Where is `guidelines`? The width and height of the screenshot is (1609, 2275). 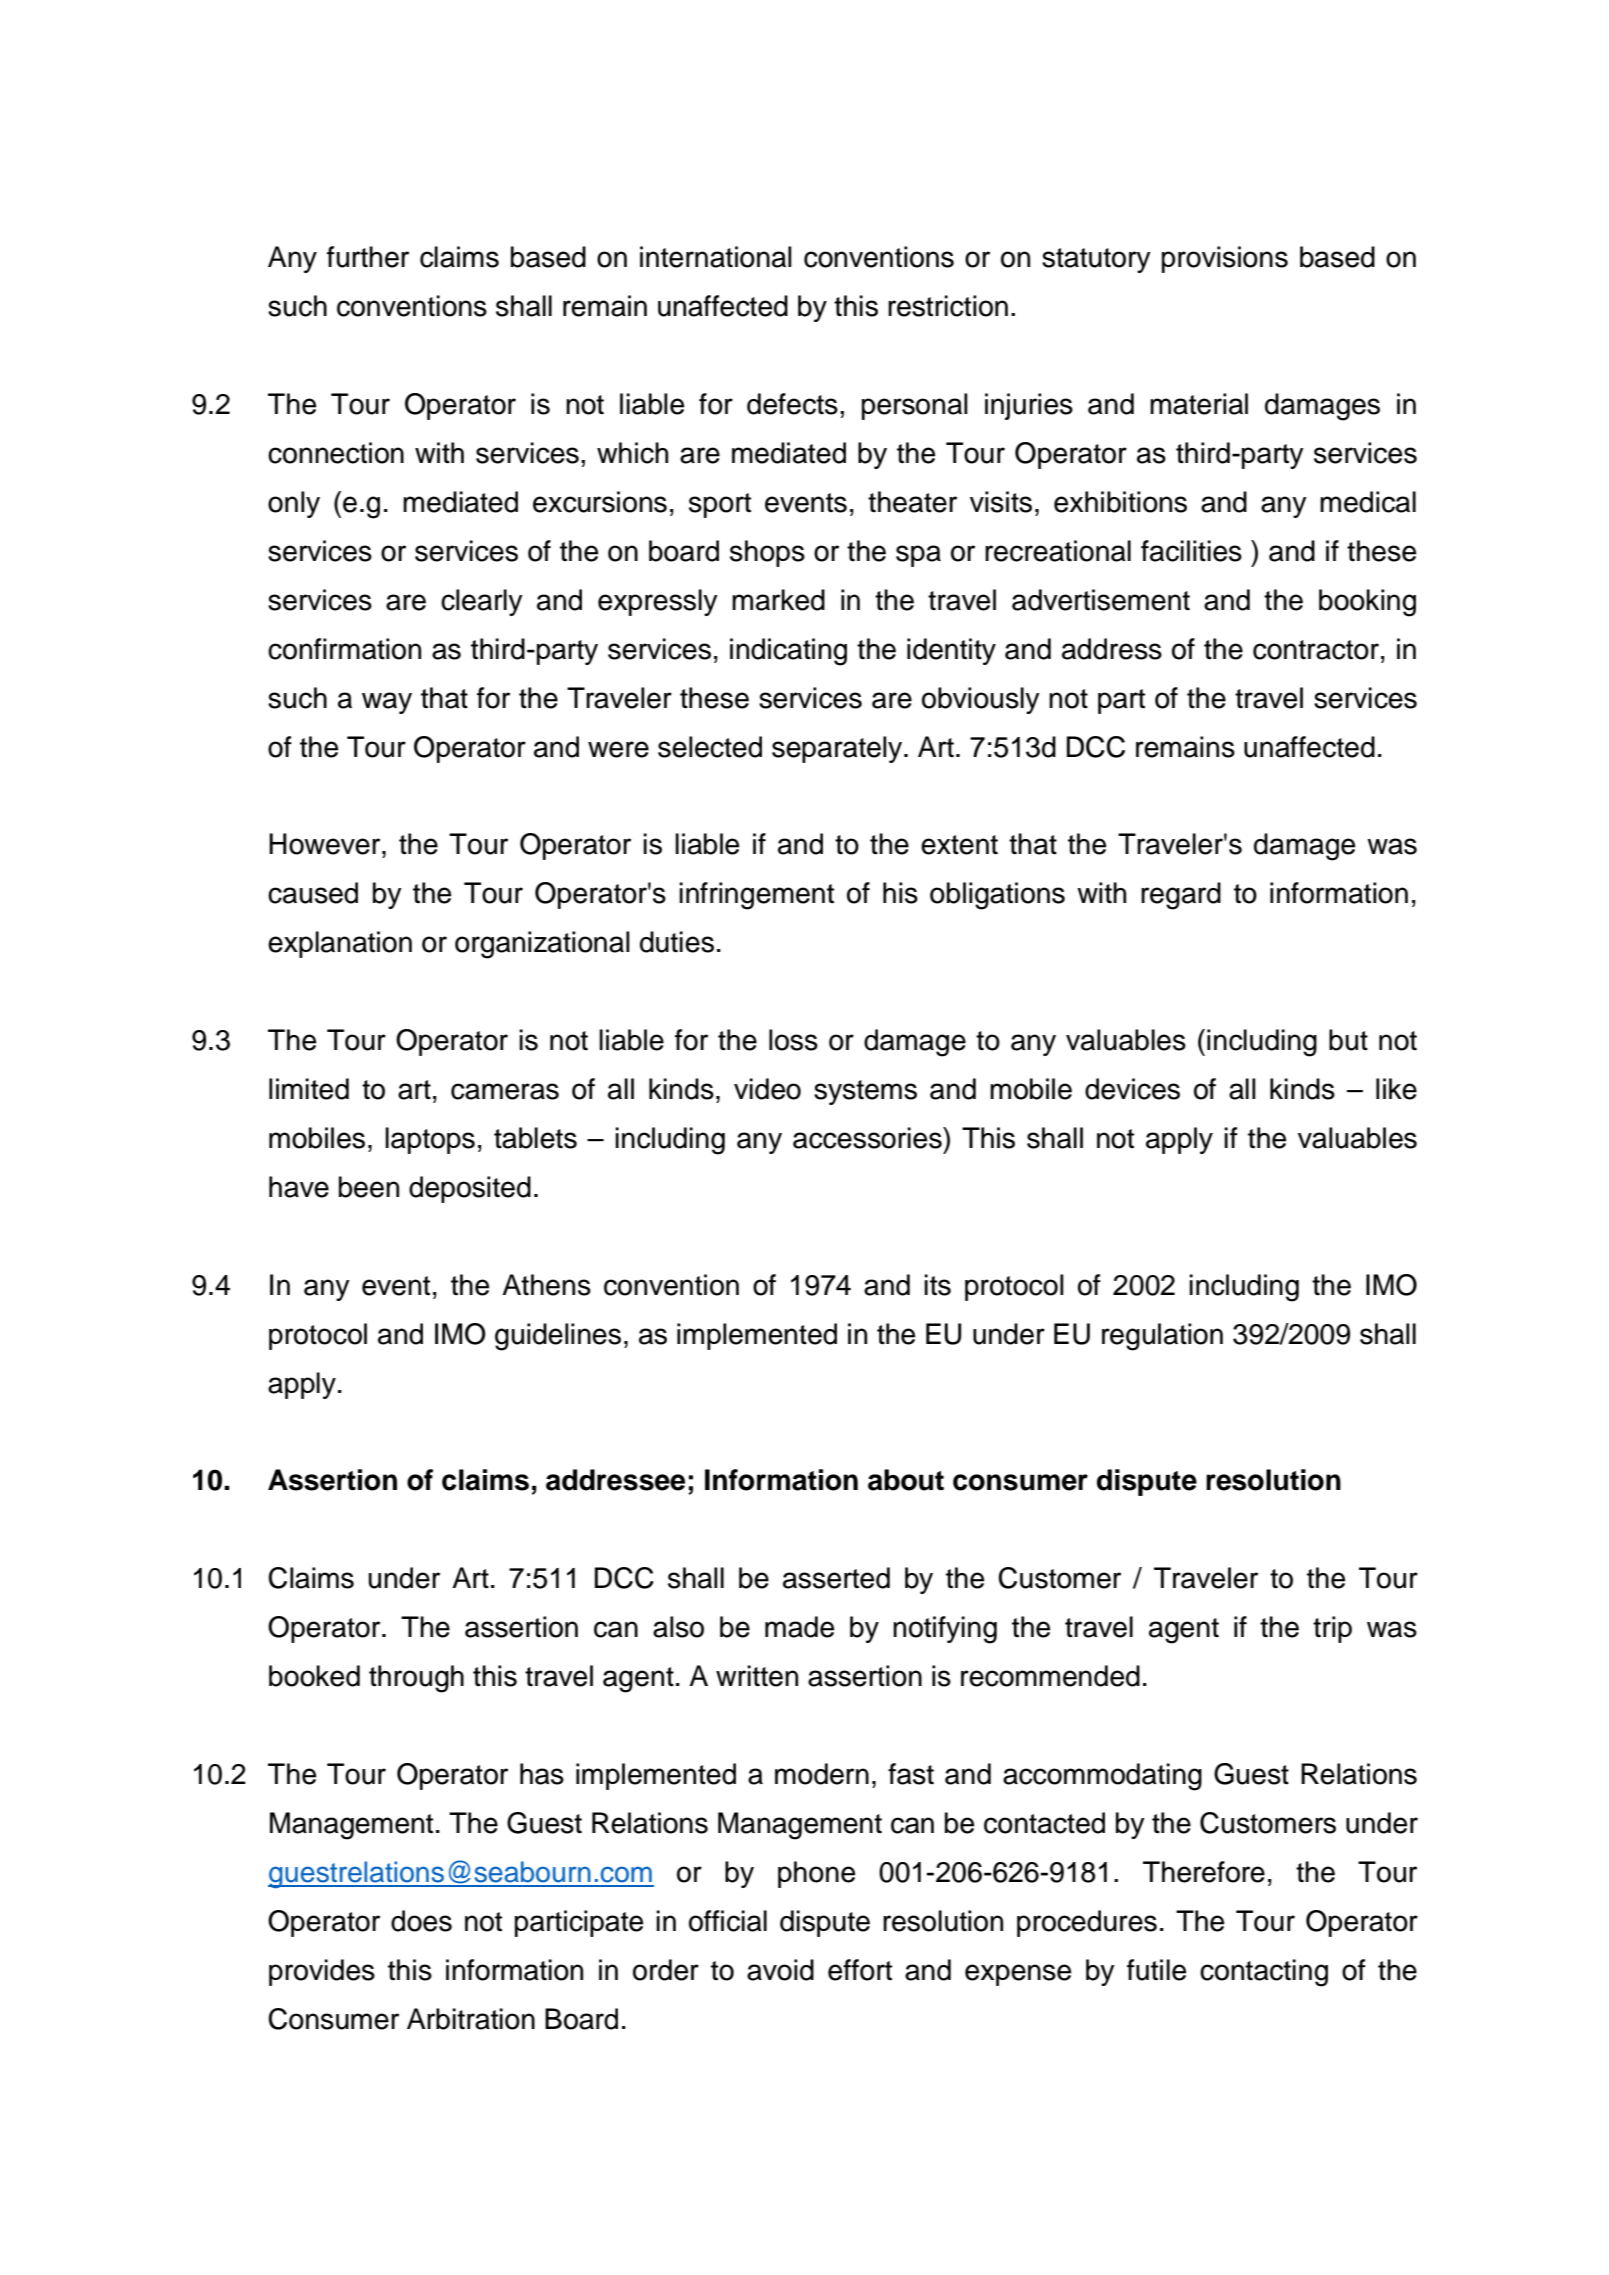
guidelines is located at coordinates (558, 1337).
